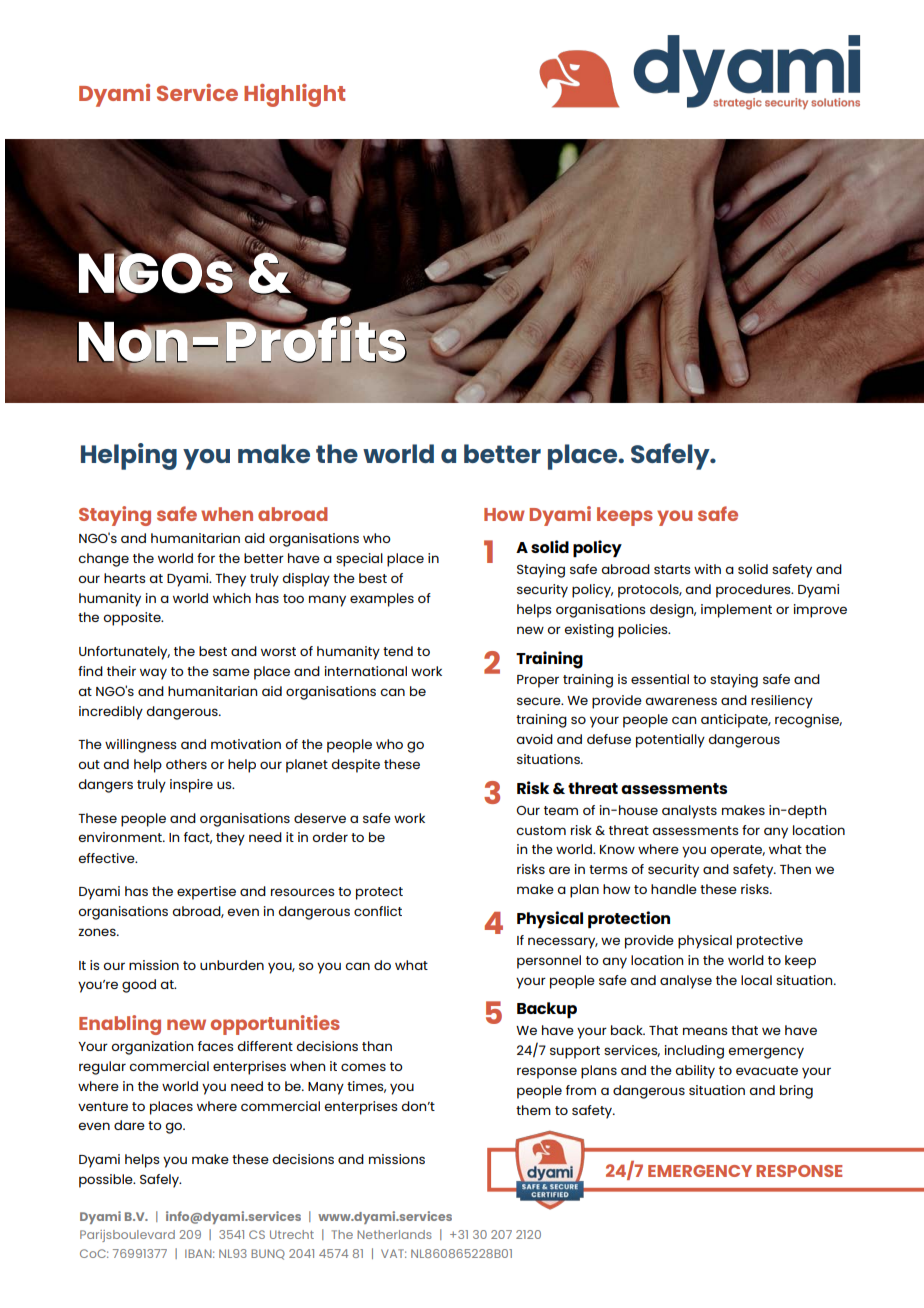 Image resolution: width=924 pixels, height=1308 pixels. I want to click on conflict, so click(378, 911).
